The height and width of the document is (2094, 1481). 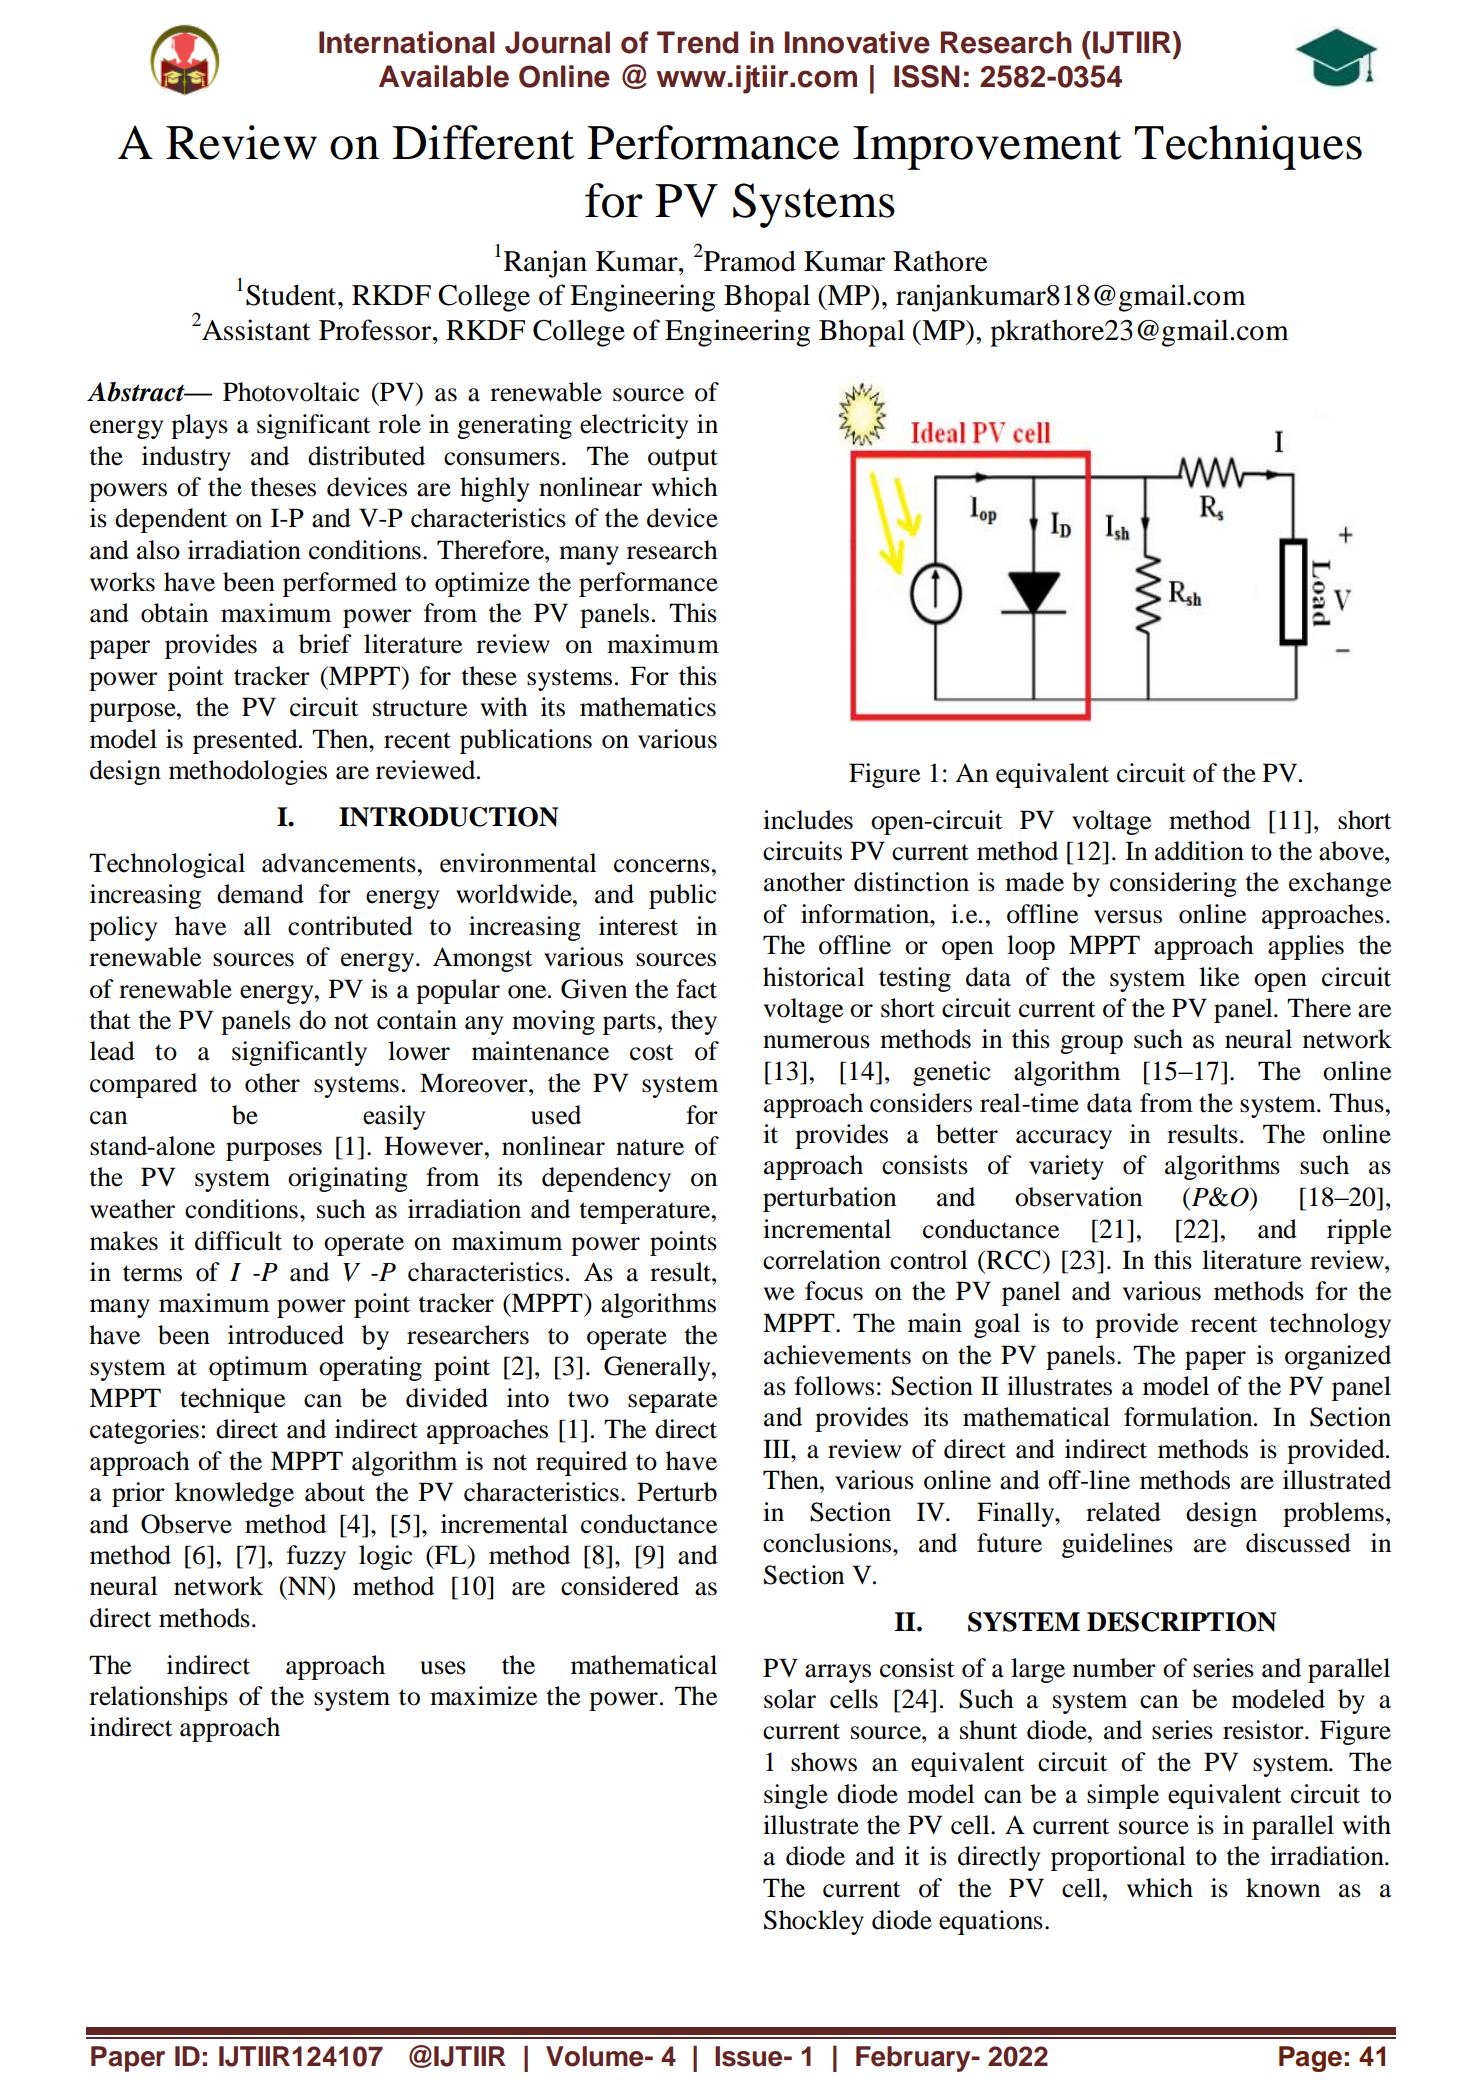 I want to click on demand, so click(x=260, y=894).
